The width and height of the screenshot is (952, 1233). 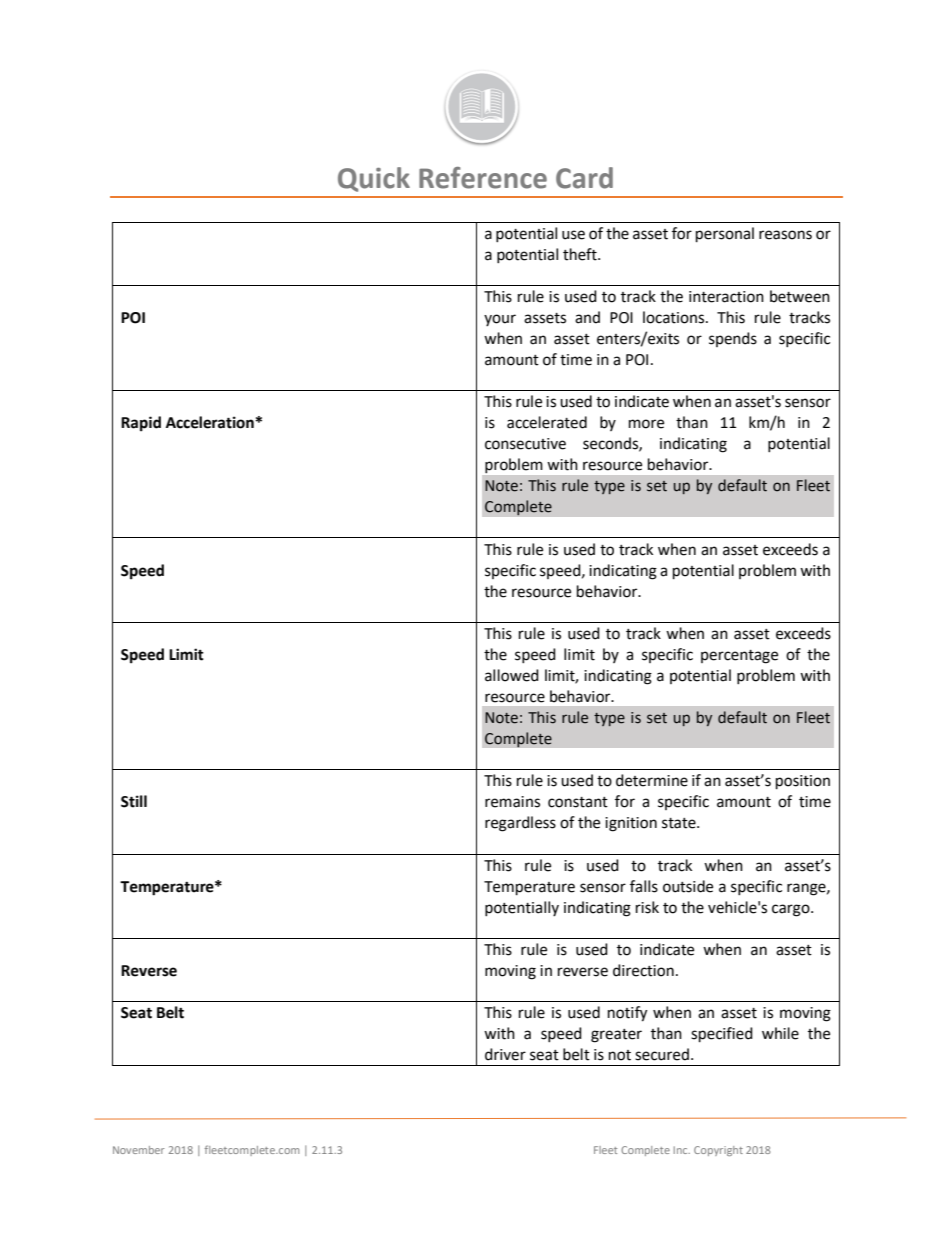 I want to click on consecutive, so click(x=525, y=444).
